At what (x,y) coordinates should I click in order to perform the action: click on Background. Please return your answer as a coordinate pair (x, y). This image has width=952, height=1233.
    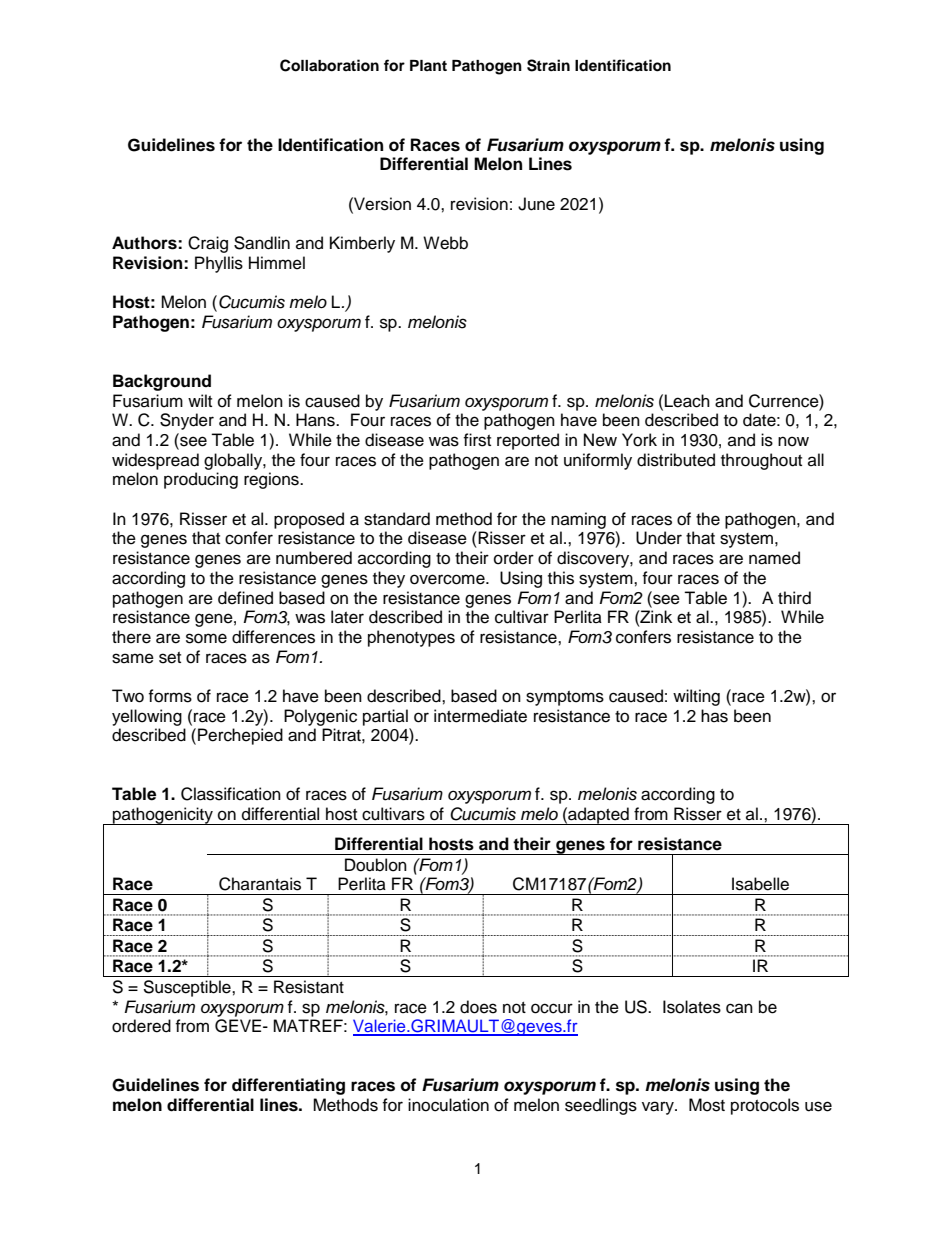
    Looking at the image, I should click on (162, 382).
